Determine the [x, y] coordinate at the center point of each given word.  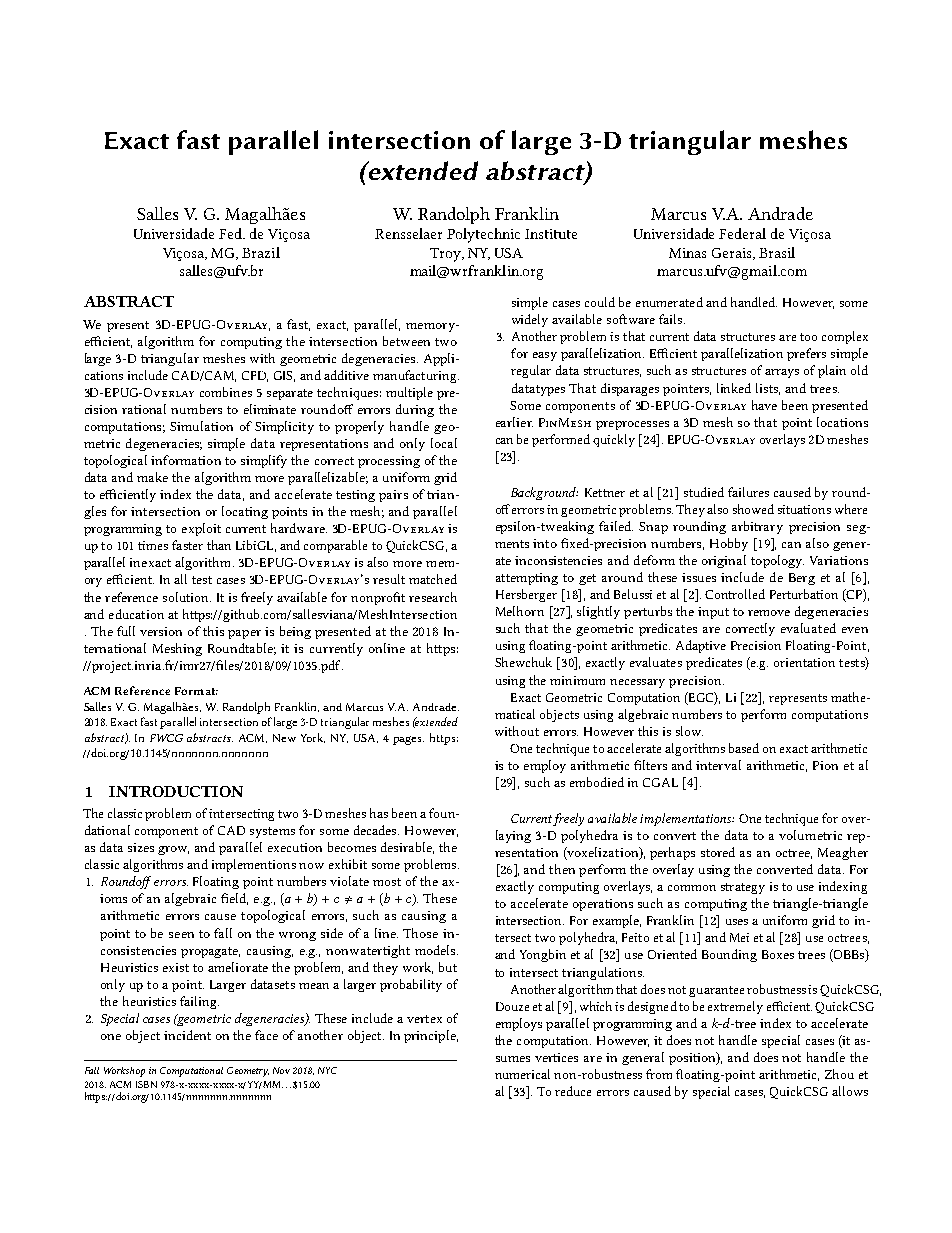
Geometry [248, 1072]
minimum [577, 680]
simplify [264, 461]
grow [173, 850]
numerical [522, 1074]
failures [748, 492]
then [562, 869]
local [444, 443]
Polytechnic [483, 235]
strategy [743, 888]
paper [244, 634]
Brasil [777, 252]
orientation [804, 662]
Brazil [261, 252]
